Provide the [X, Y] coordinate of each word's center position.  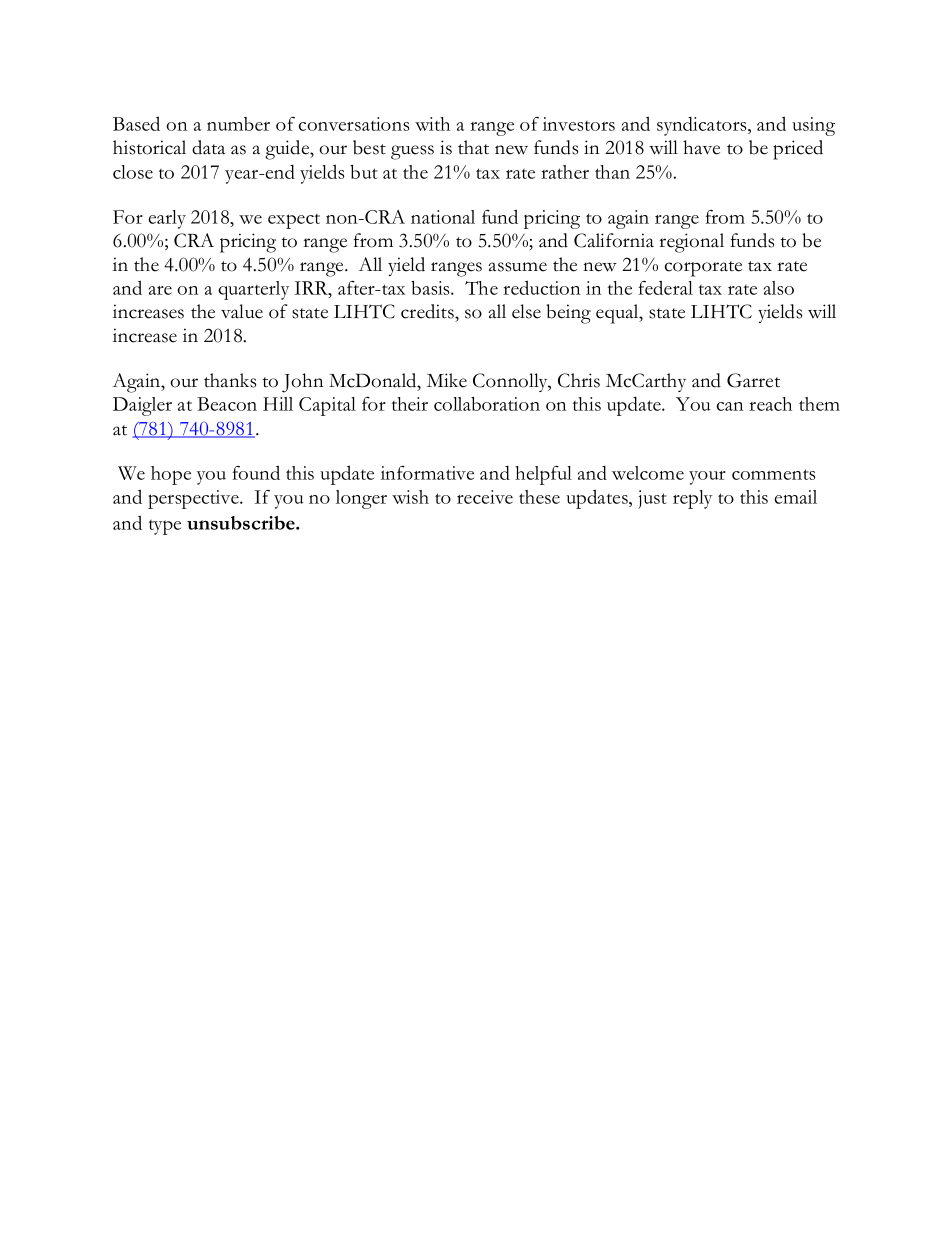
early [167, 219]
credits [428, 311]
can [730, 406]
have [701, 147]
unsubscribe [242, 523]
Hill [278, 404]
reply [692, 499]
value [242, 311]
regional [691, 243]
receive [485, 497]
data [208, 147]
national [443, 217]
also [779, 288]
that [473, 147]
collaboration [487, 404]
